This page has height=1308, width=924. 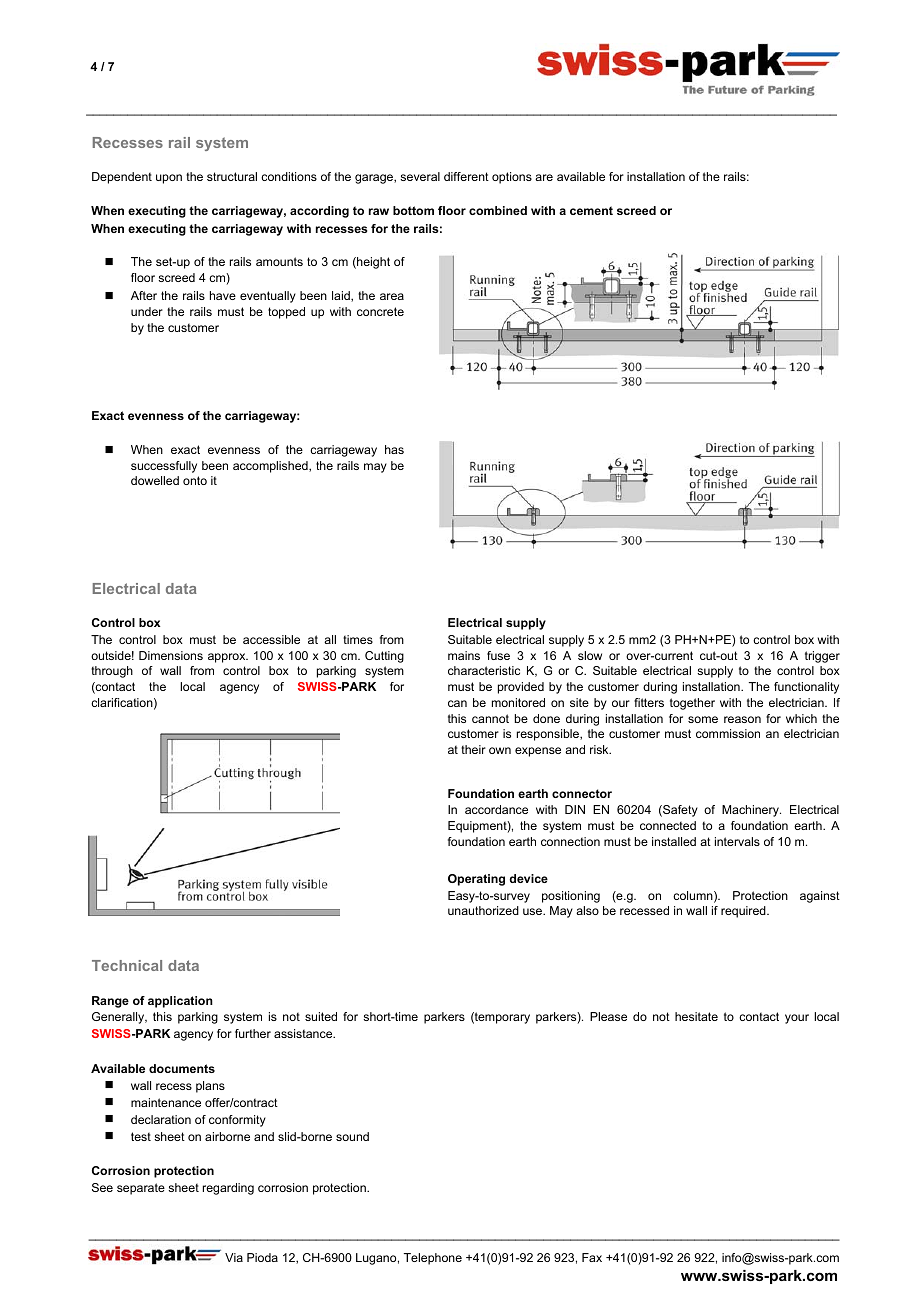 I want to click on unauthorized, so click(x=483, y=910).
